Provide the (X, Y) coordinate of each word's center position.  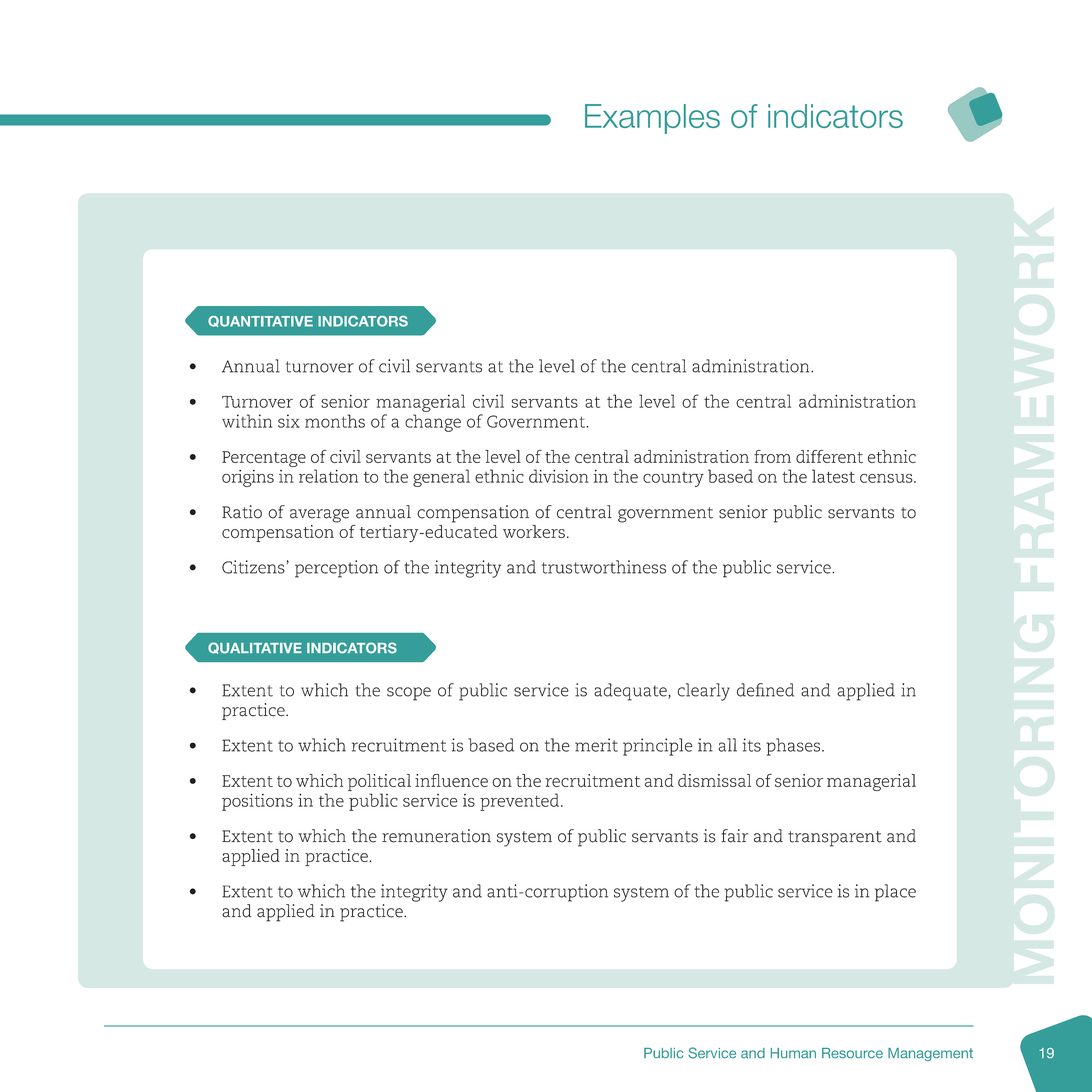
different (829, 456)
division (559, 476)
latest (833, 476)
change (433, 423)
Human (793, 1053)
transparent (835, 839)
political (379, 782)
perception (336, 569)
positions (257, 802)
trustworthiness (604, 567)
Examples (652, 119)
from (772, 456)
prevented (519, 802)
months (335, 421)
